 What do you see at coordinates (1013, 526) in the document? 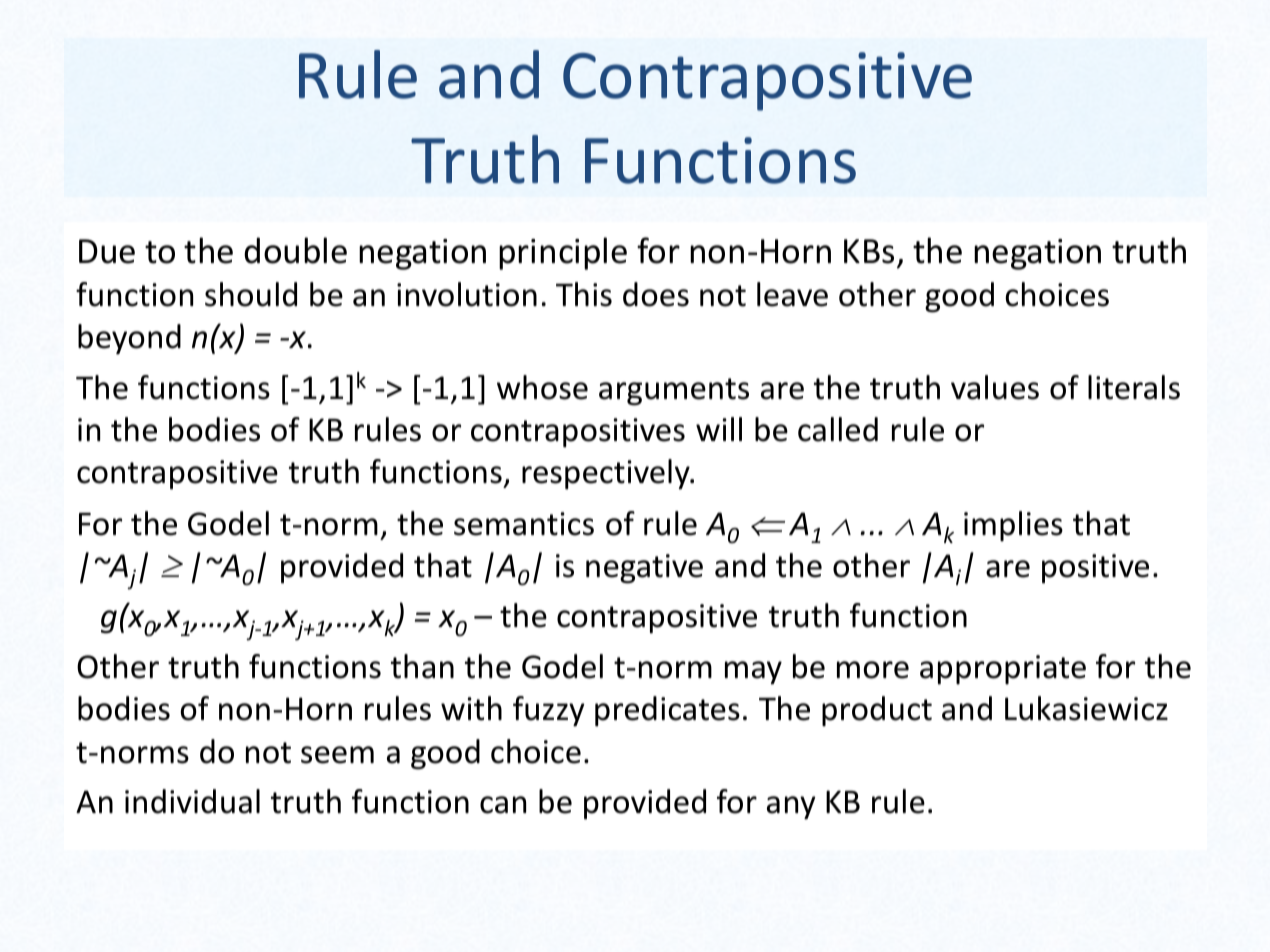
I see `implies` at bounding box center [1013, 526].
